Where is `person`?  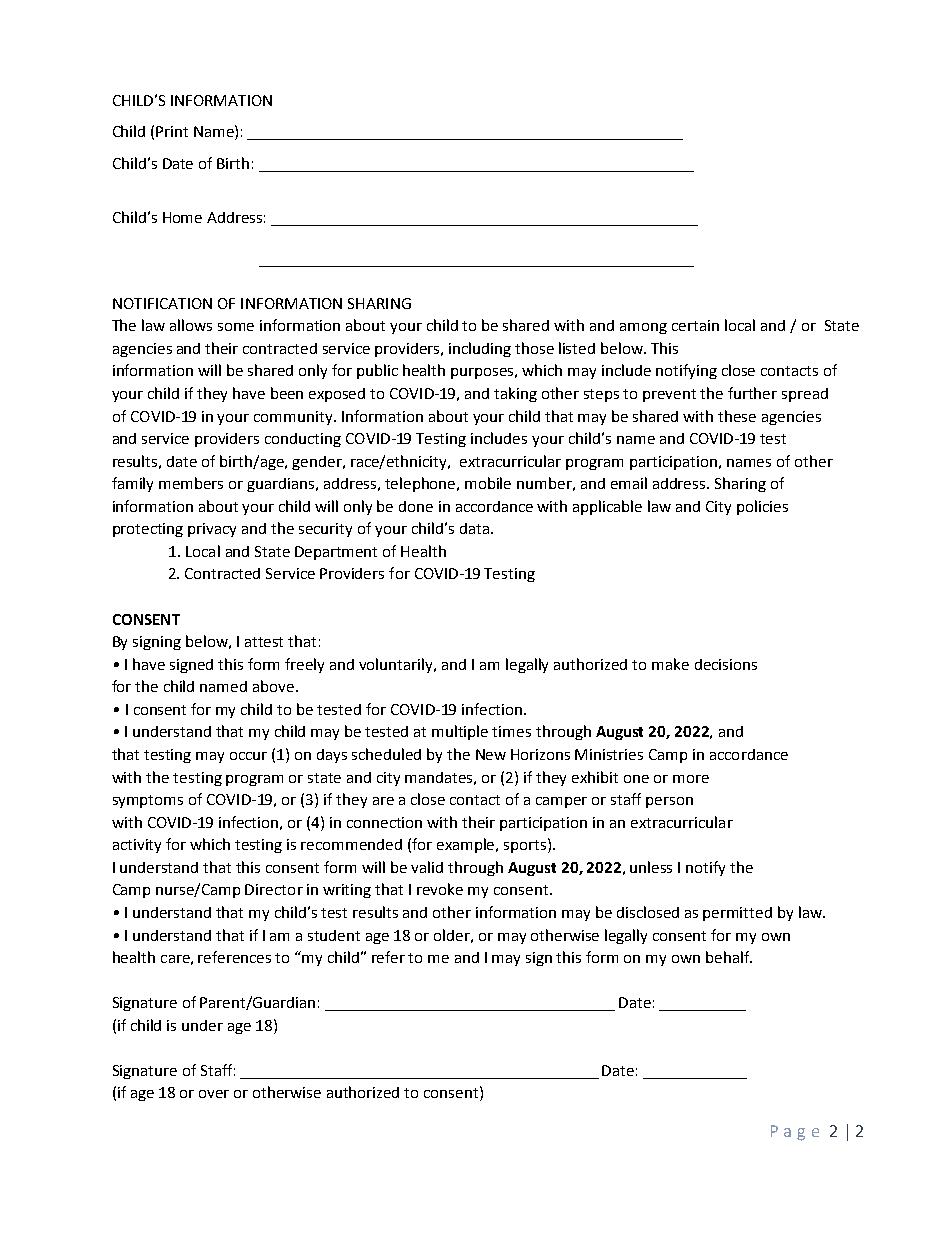 person is located at coordinates (669, 802).
